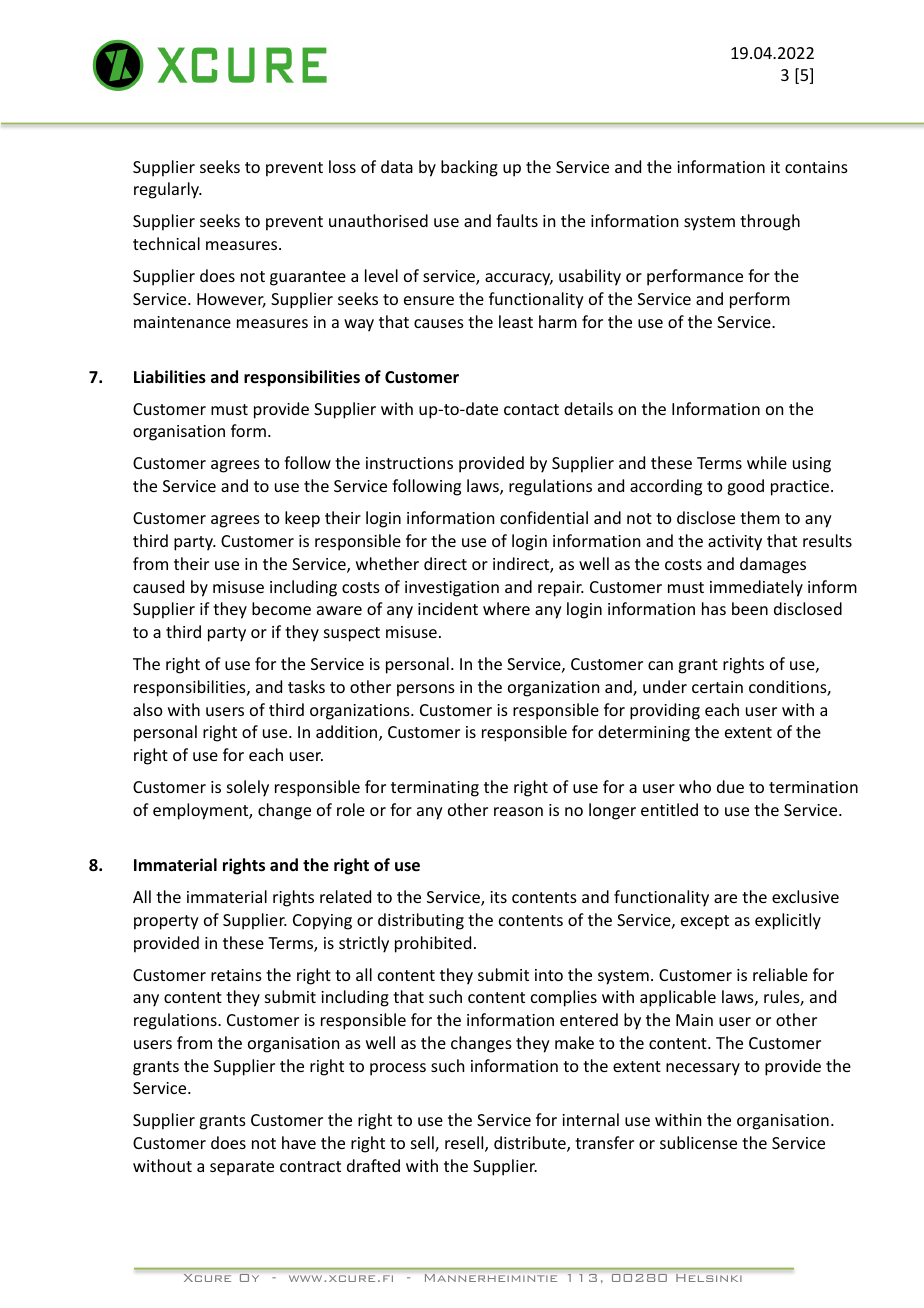 The height and width of the screenshot is (1308, 924). I want to click on retains, so click(236, 975).
